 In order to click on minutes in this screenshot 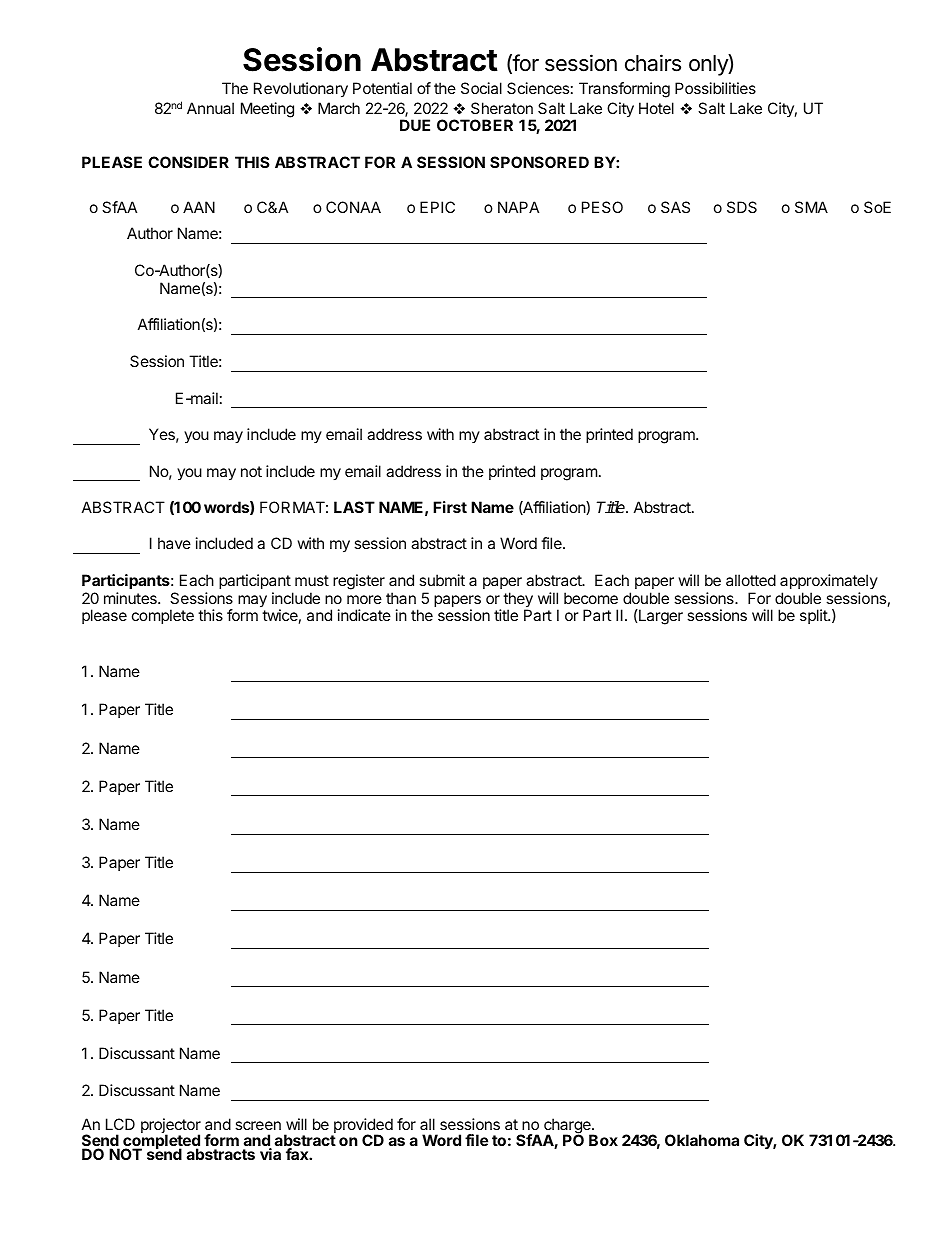, I will do `click(131, 598)`.
